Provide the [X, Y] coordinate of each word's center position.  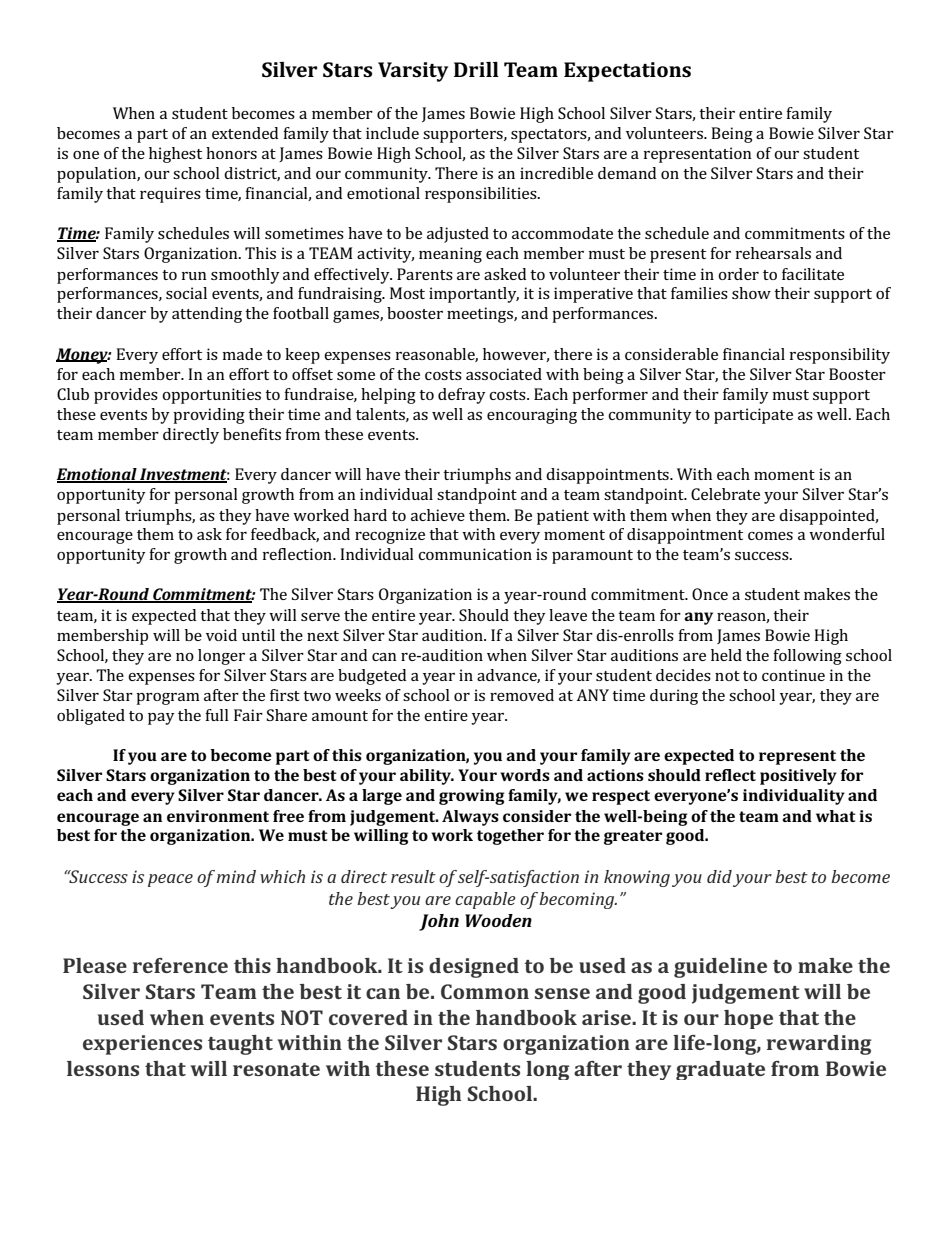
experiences [142, 1045]
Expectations [627, 72]
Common [485, 991]
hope [748, 1019]
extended [245, 133]
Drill [476, 69]
